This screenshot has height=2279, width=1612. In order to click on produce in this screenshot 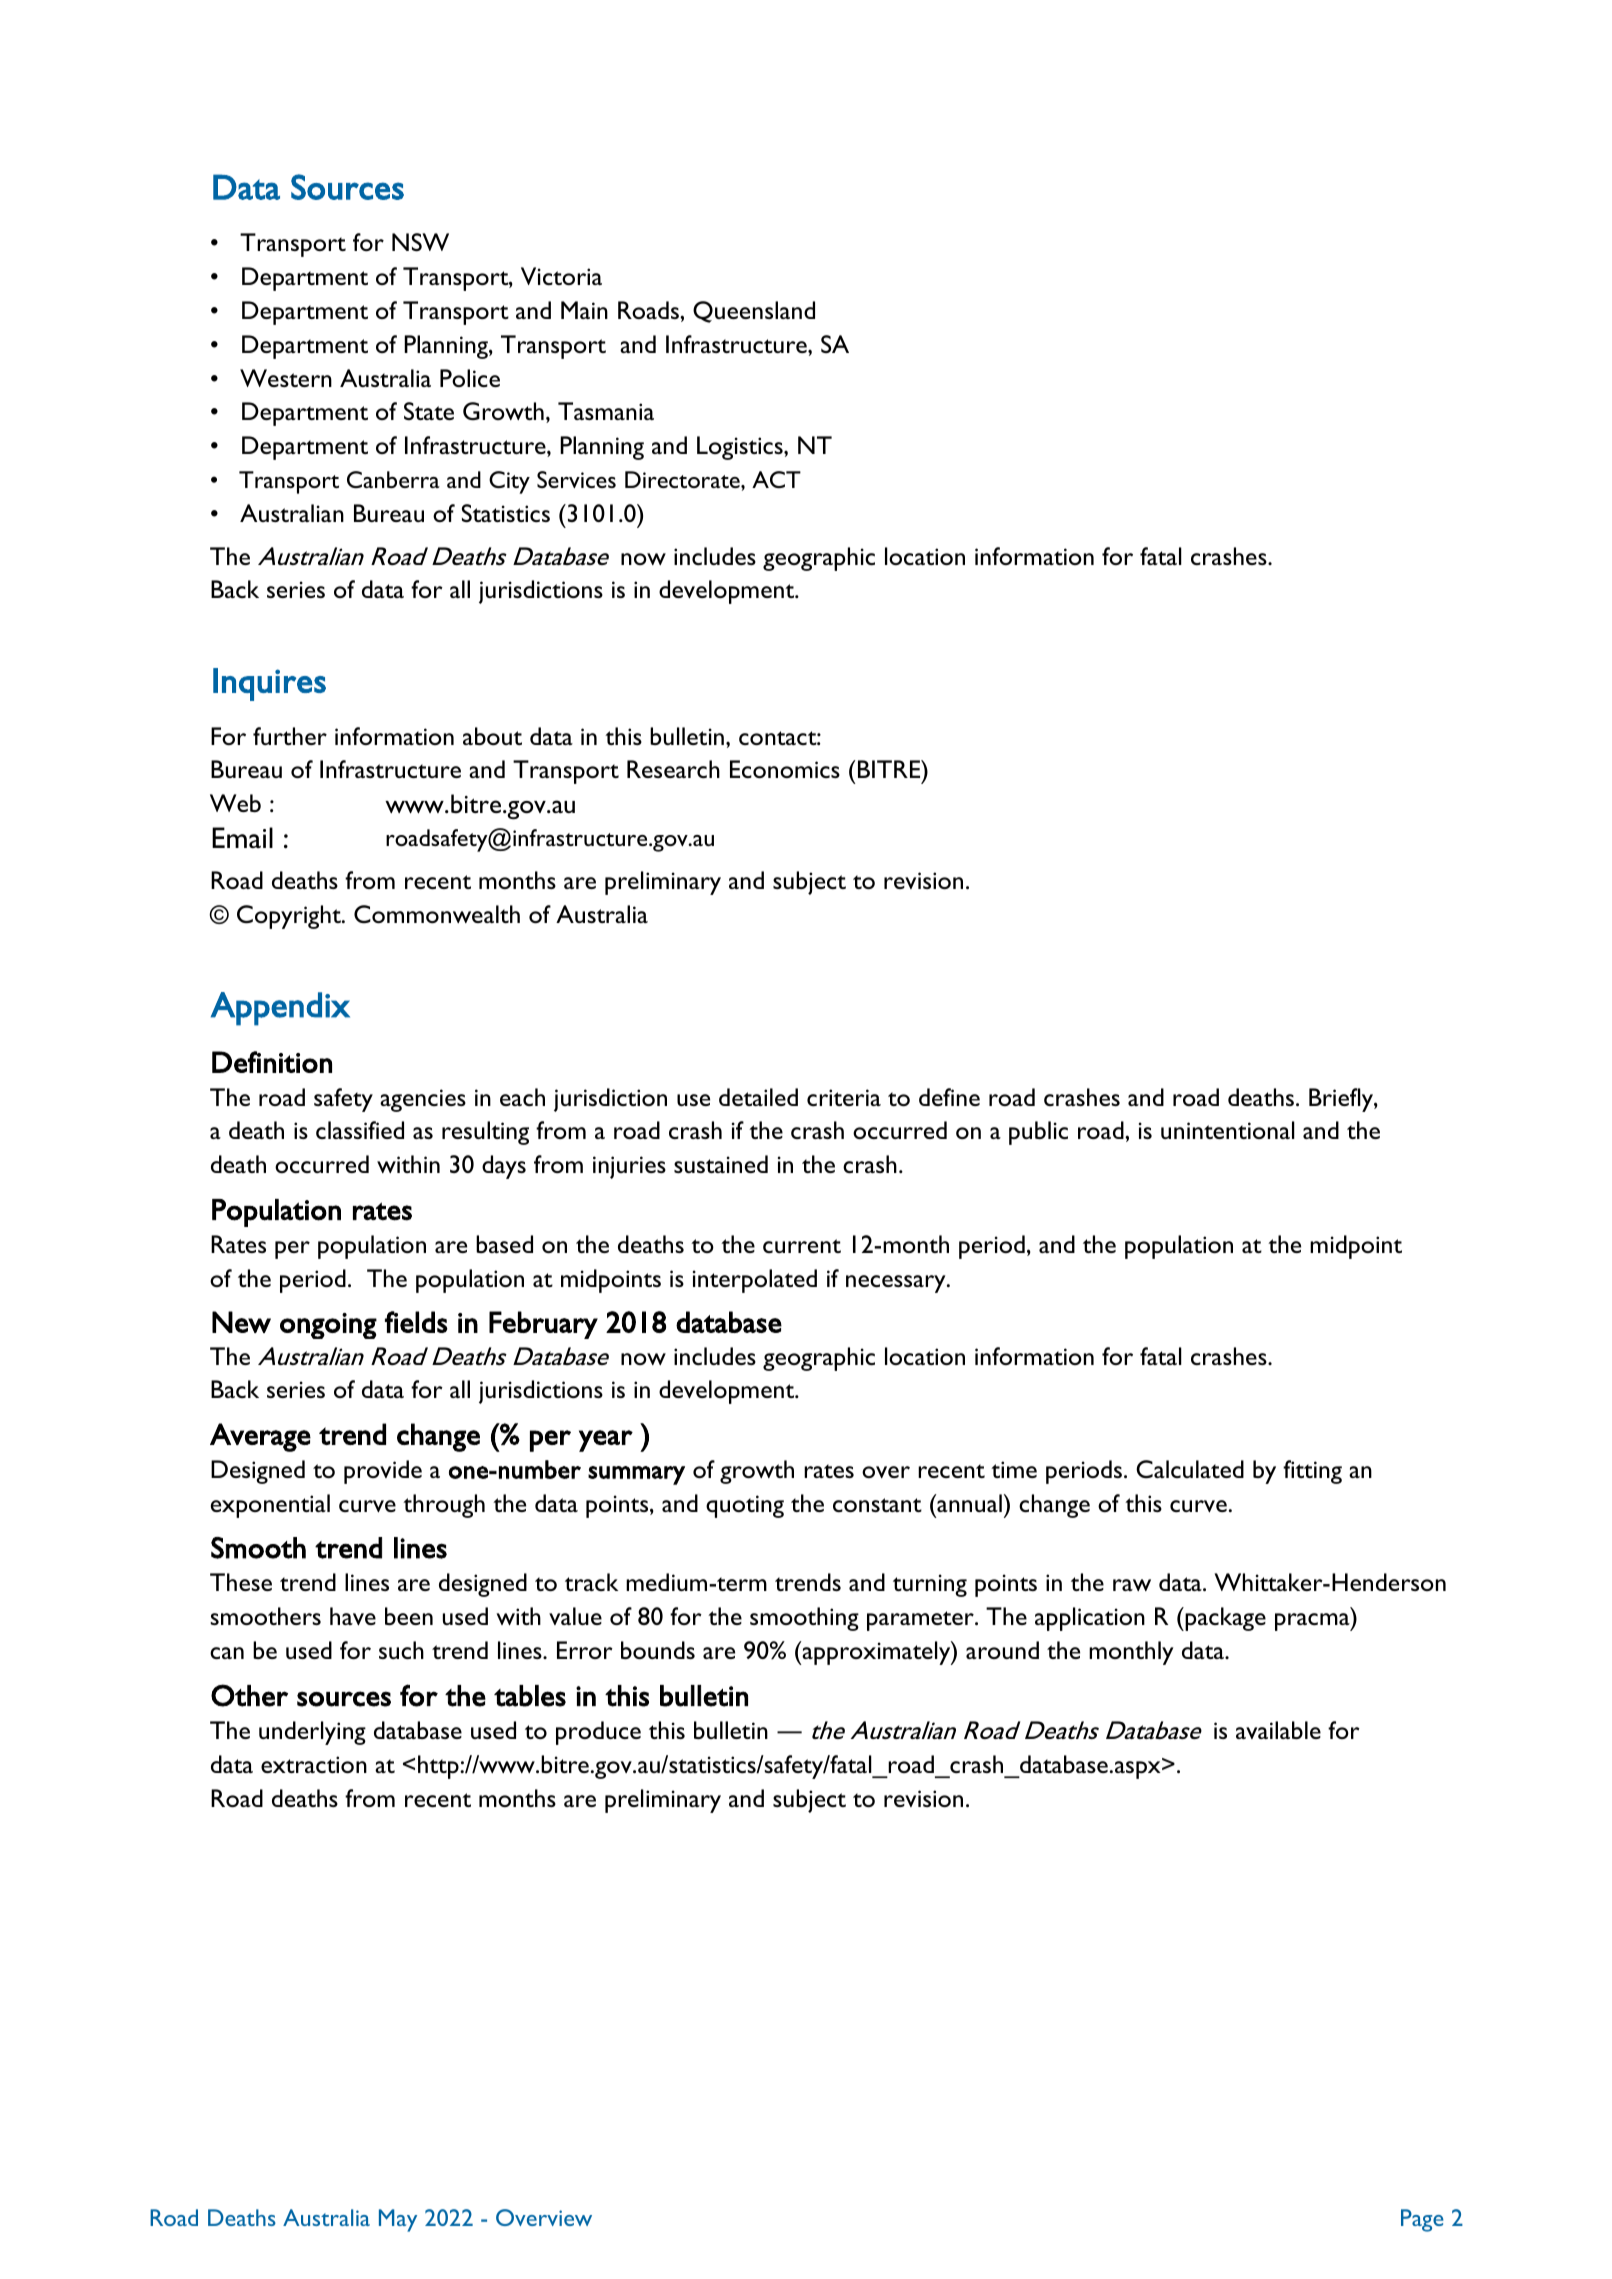, I will do `click(598, 1733)`.
